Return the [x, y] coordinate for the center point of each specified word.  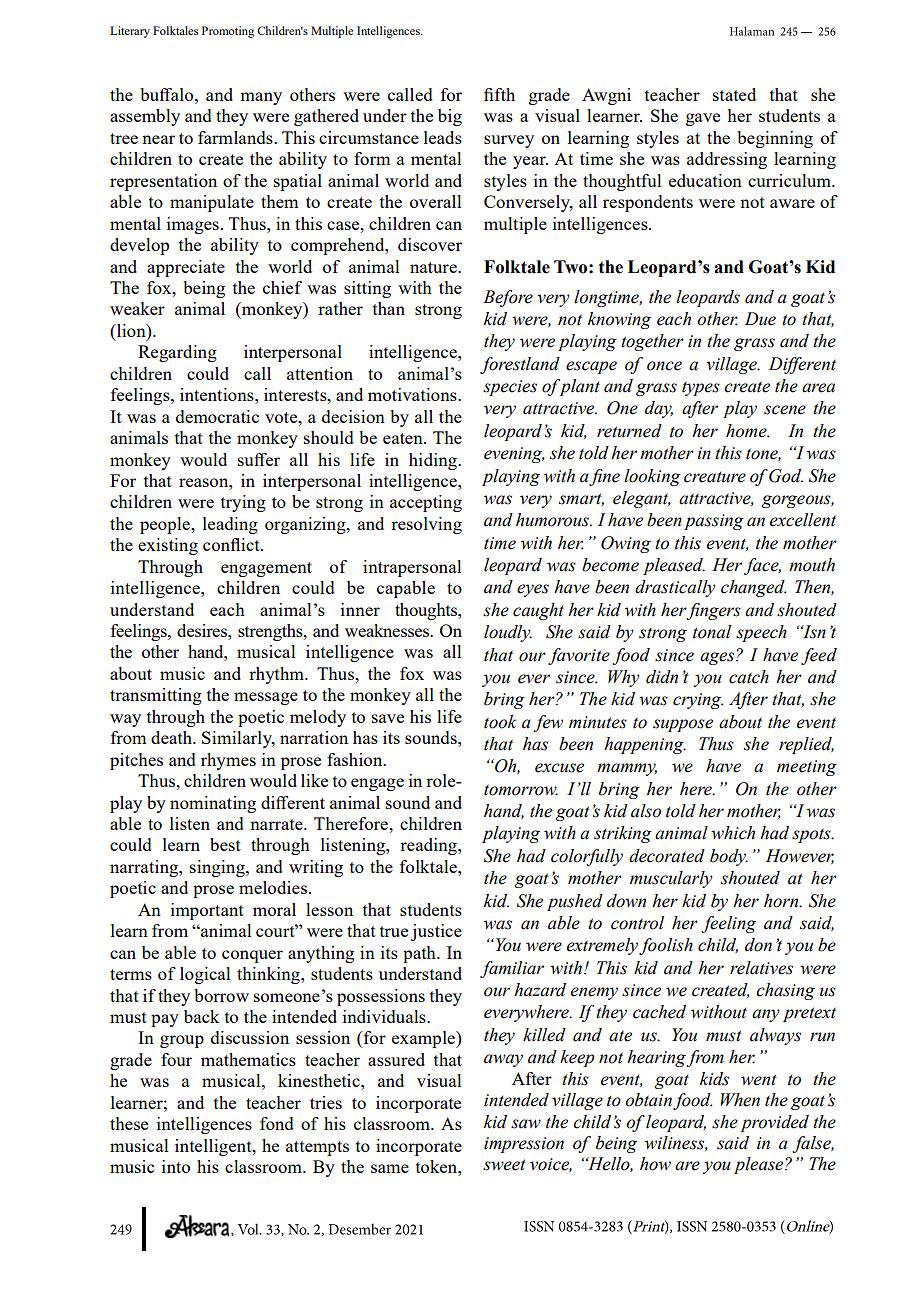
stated [734, 94]
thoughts [427, 611]
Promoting [228, 32]
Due [760, 319]
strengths [271, 632]
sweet [504, 1165]
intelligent [214, 1147]
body [729, 857]
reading [429, 846]
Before [508, 298]
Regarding [177, 353]
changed [753, 588]
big [450, 117]
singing [218, 868]
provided [774, 1123]
